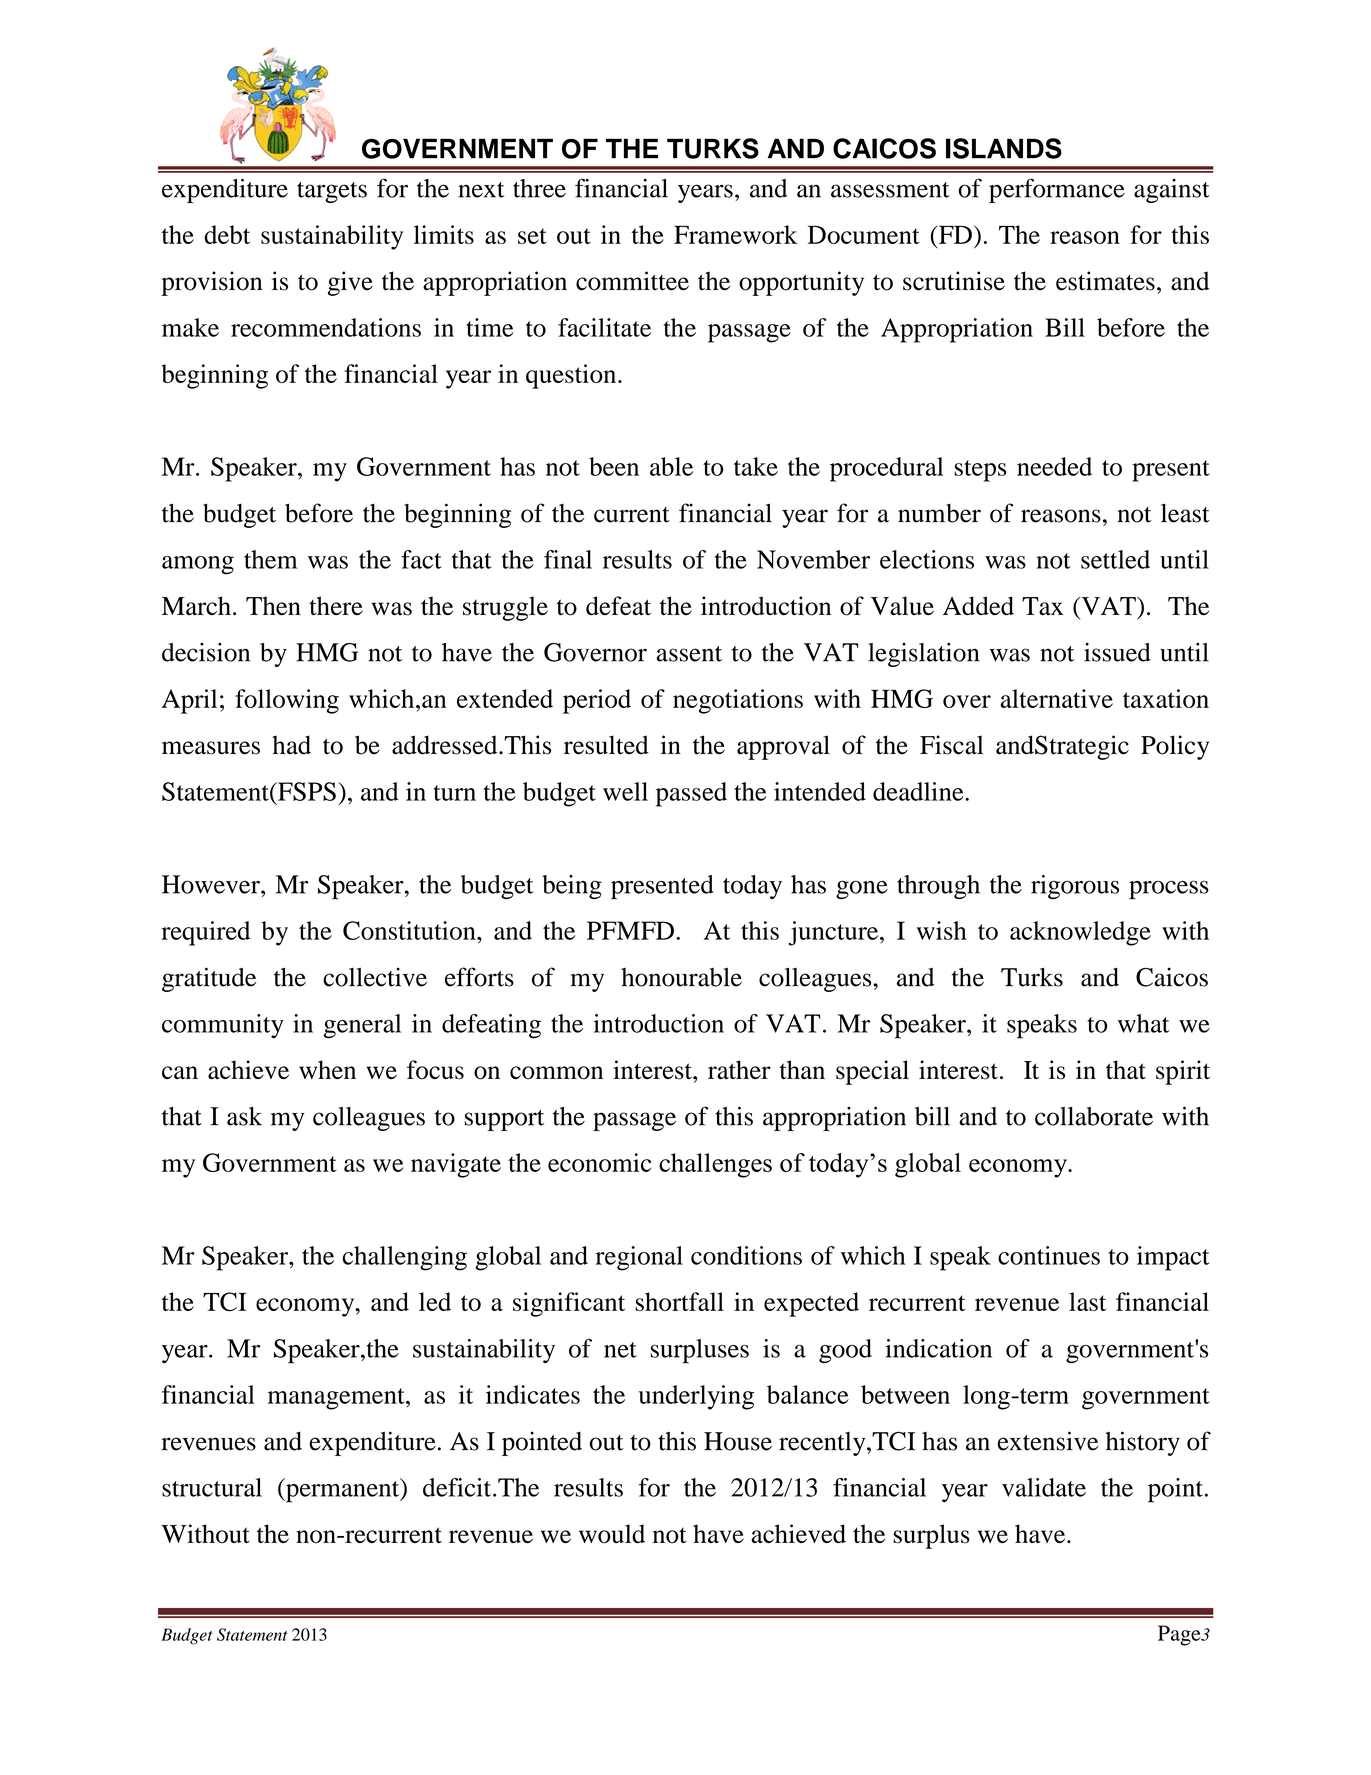  Describe the element at coordinates (1075, 887) in the screenshot. I see `rigorous` at that location.
